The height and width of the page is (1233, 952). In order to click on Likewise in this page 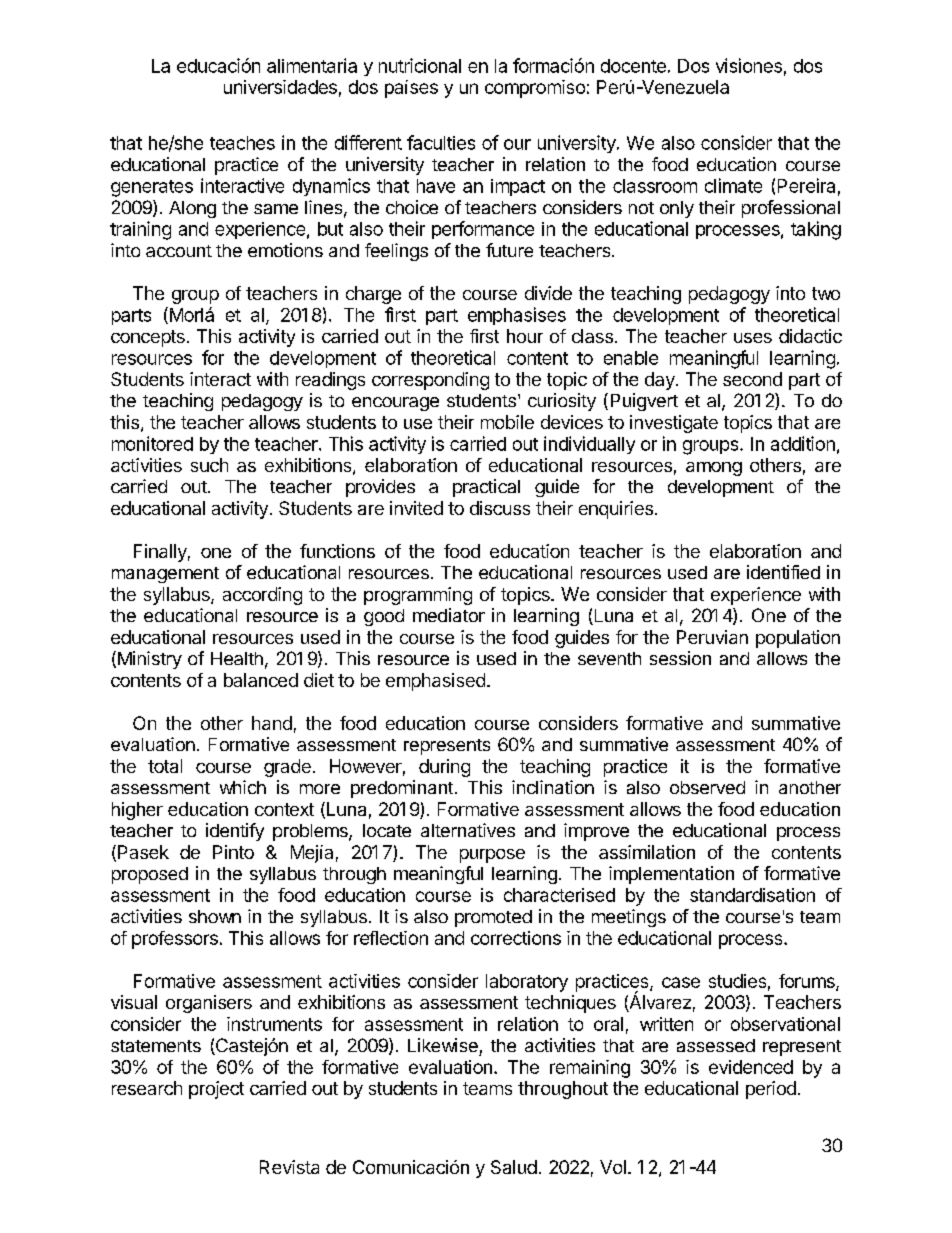, I will do `click(443, 1045)`.
